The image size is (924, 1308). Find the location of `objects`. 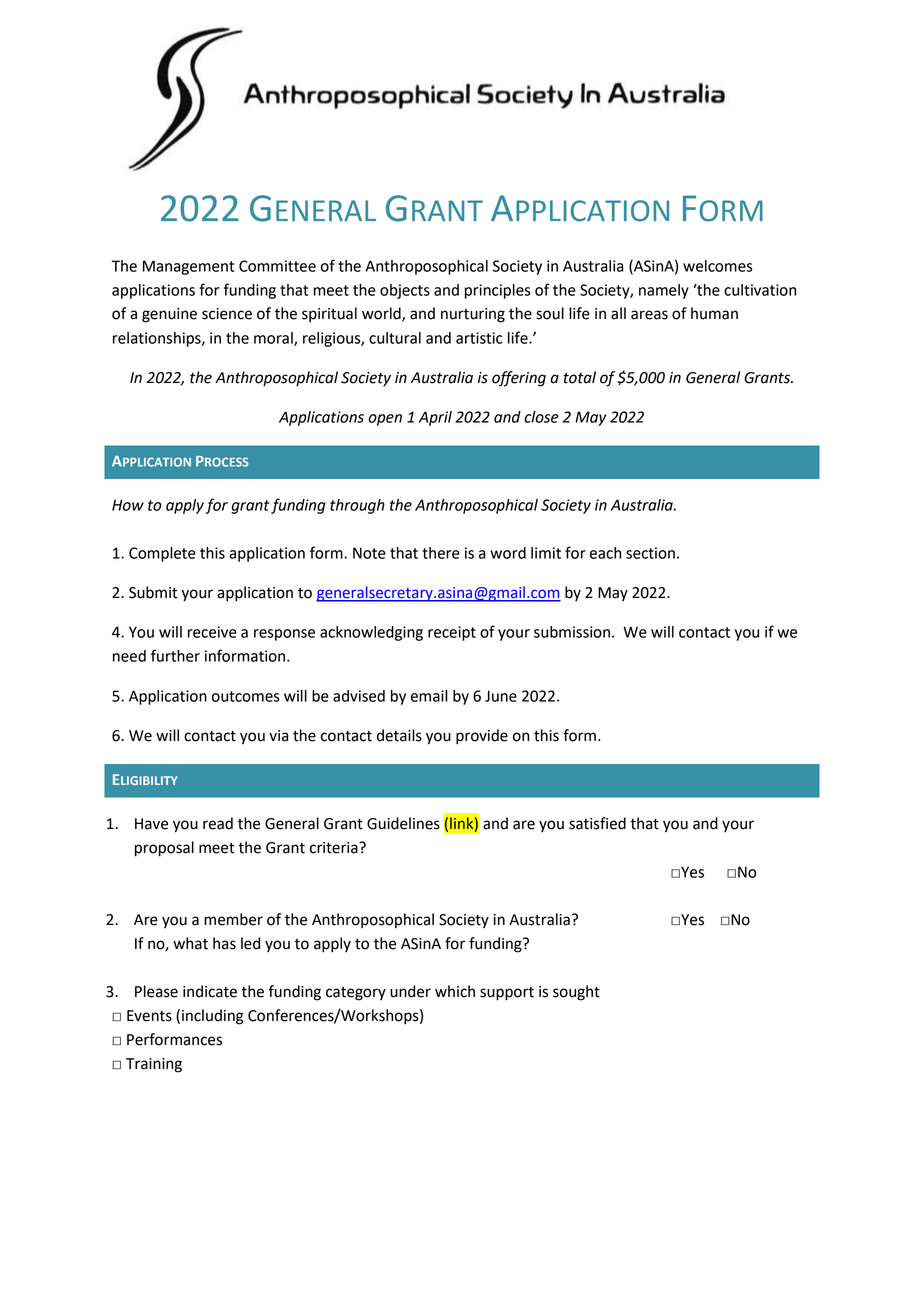

objects is located at coordinates (405, 291).
